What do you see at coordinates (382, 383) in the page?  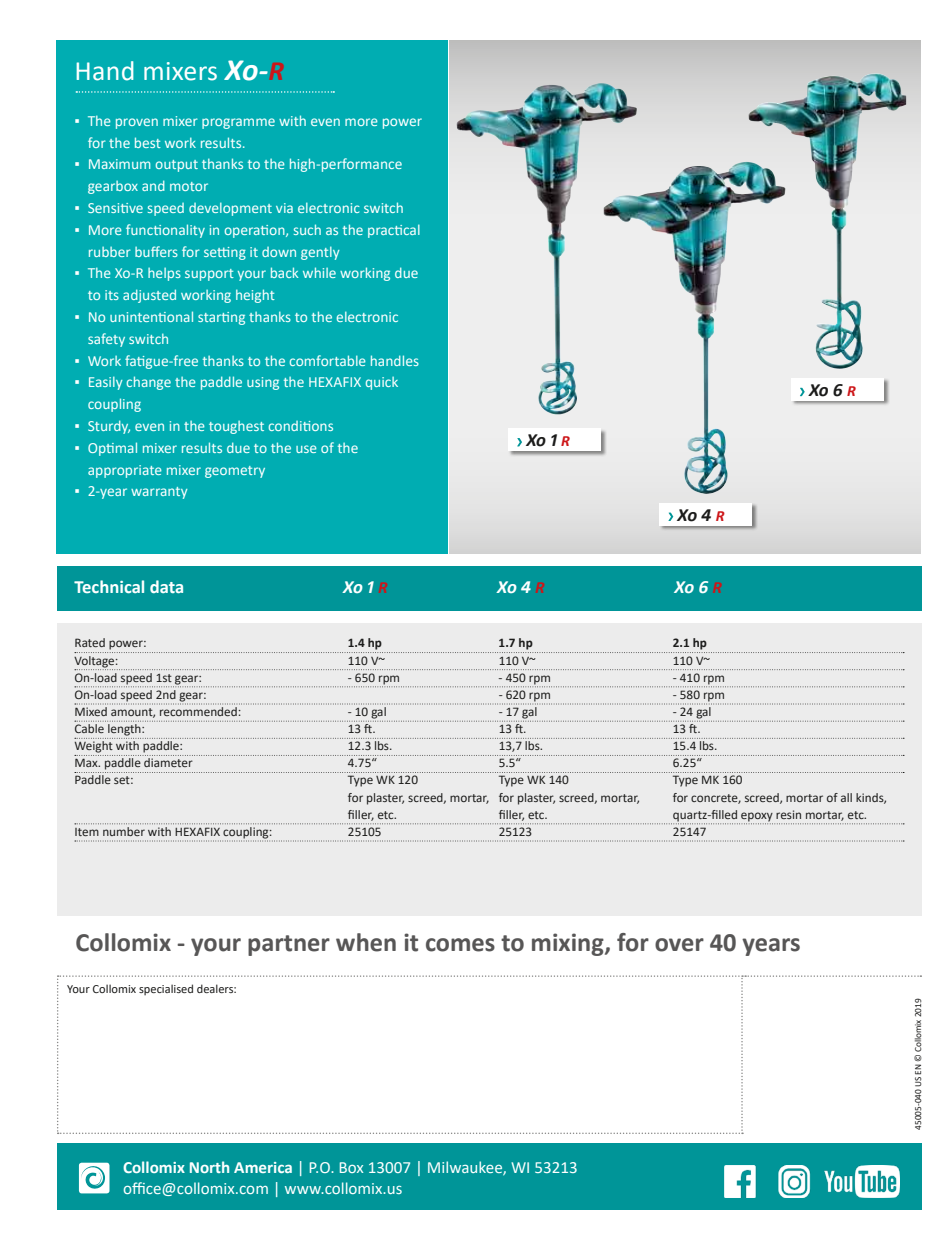 I see `quick` at bounding box center [382, 383].
